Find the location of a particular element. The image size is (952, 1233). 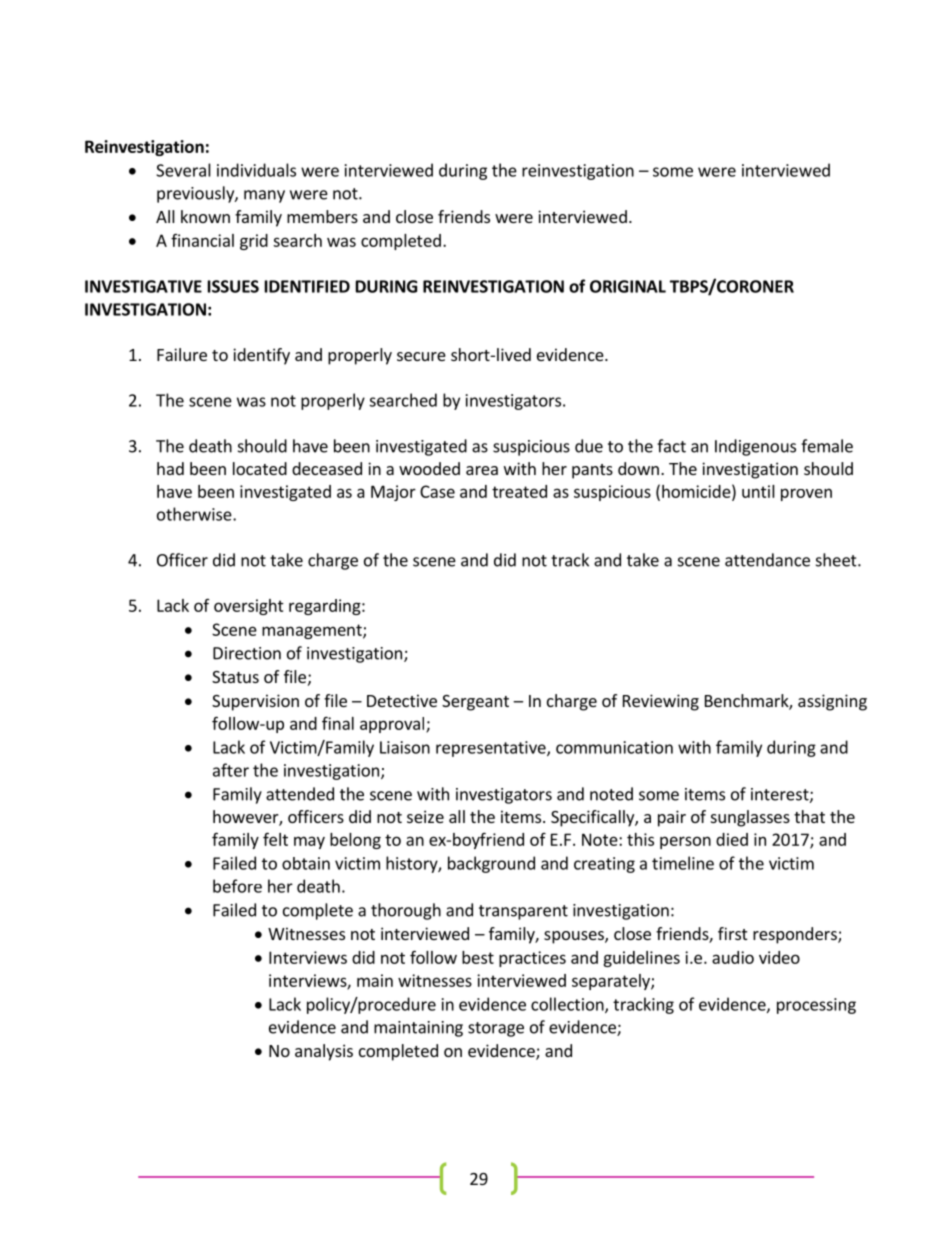

storage is located at coordinates (496, 1029).
